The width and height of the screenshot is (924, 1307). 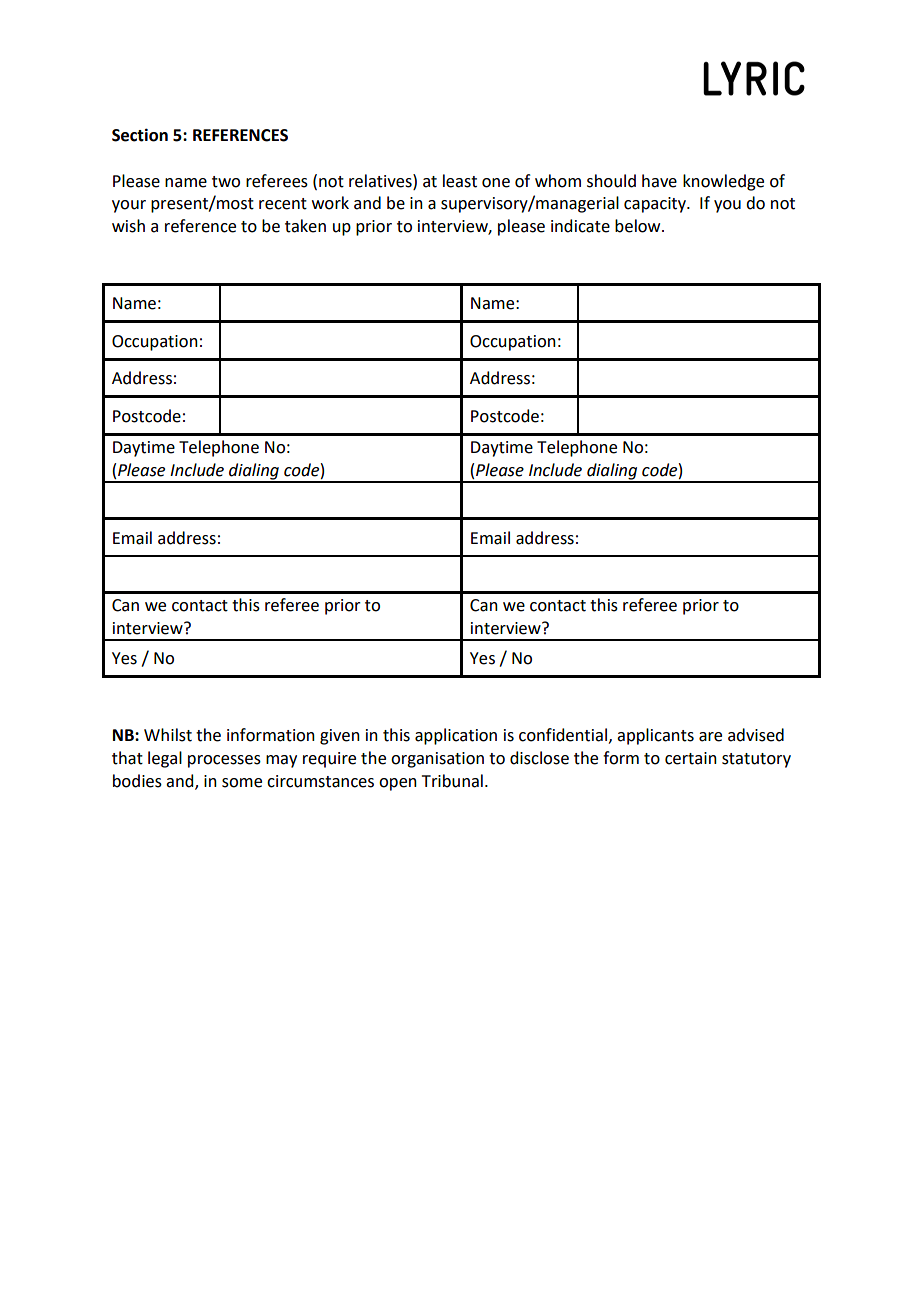 I want to click on Whilst, so click(x=168, y=735).
